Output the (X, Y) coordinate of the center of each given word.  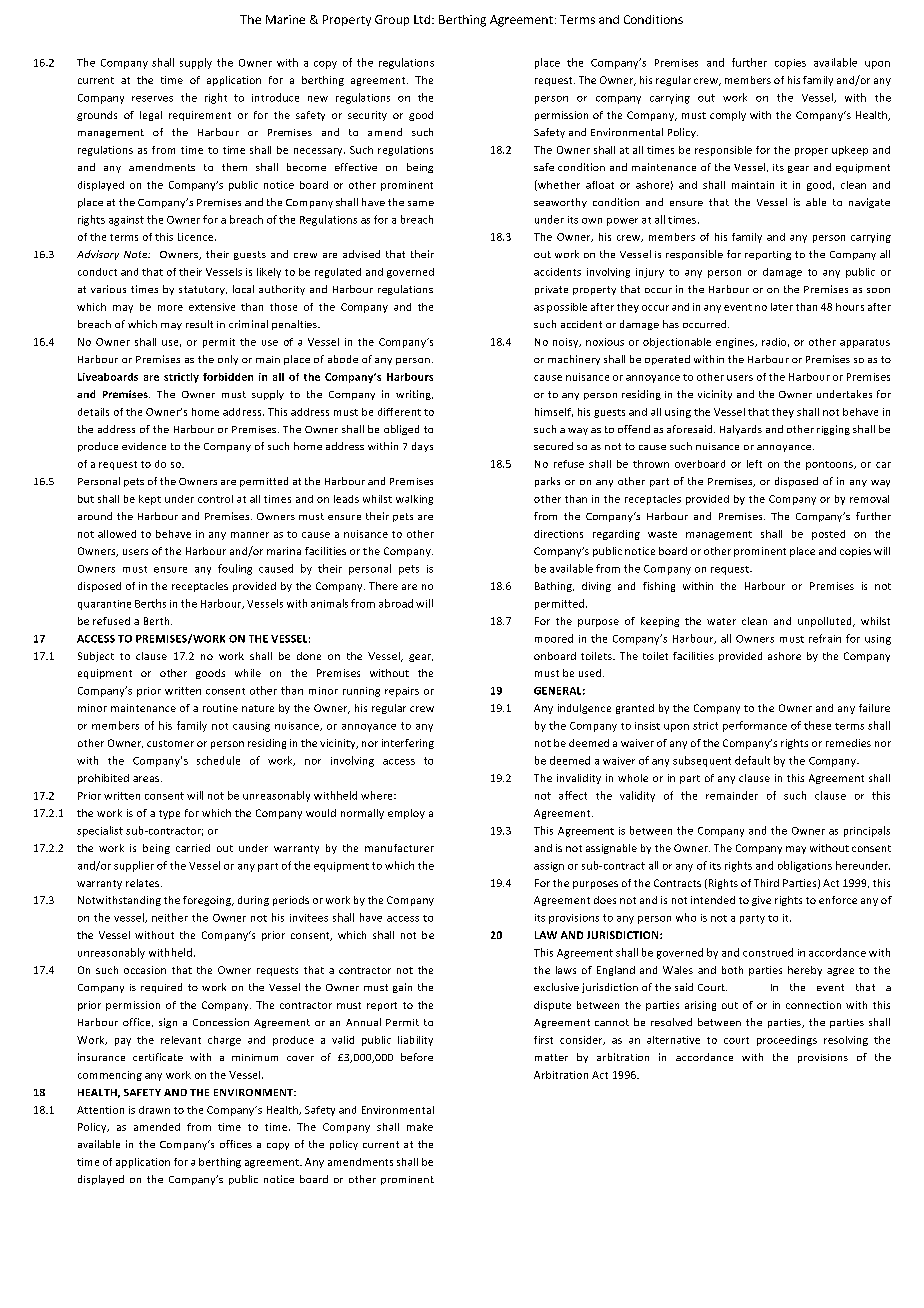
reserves (152, 99)
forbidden (228, 377)
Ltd (423, 19)
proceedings (787, 1041)
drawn (154, 1110)
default (752, 760)
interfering (408, 744)
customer (170, 743)
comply (728, 116)
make (420, 1127)
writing (414, 395)
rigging (833, 430)
